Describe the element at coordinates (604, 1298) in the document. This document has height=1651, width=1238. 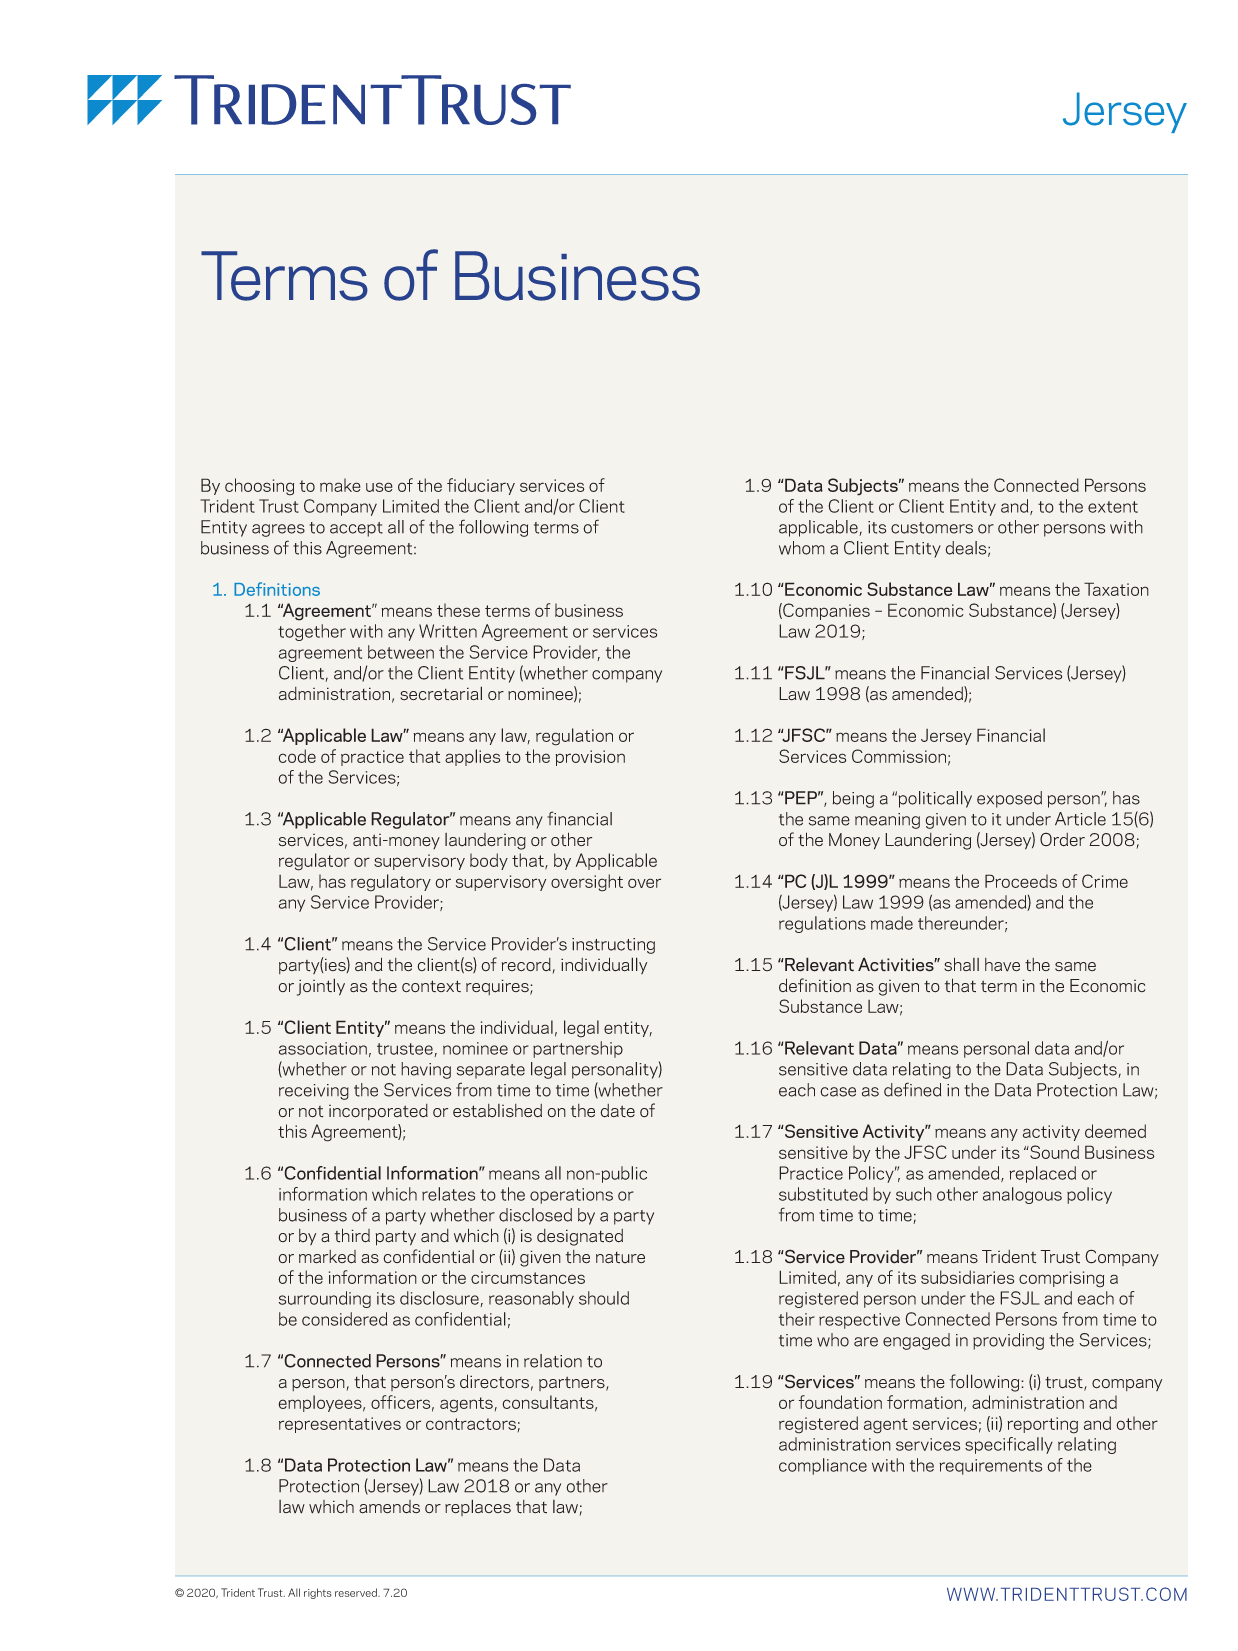
I see `should` at that location.
